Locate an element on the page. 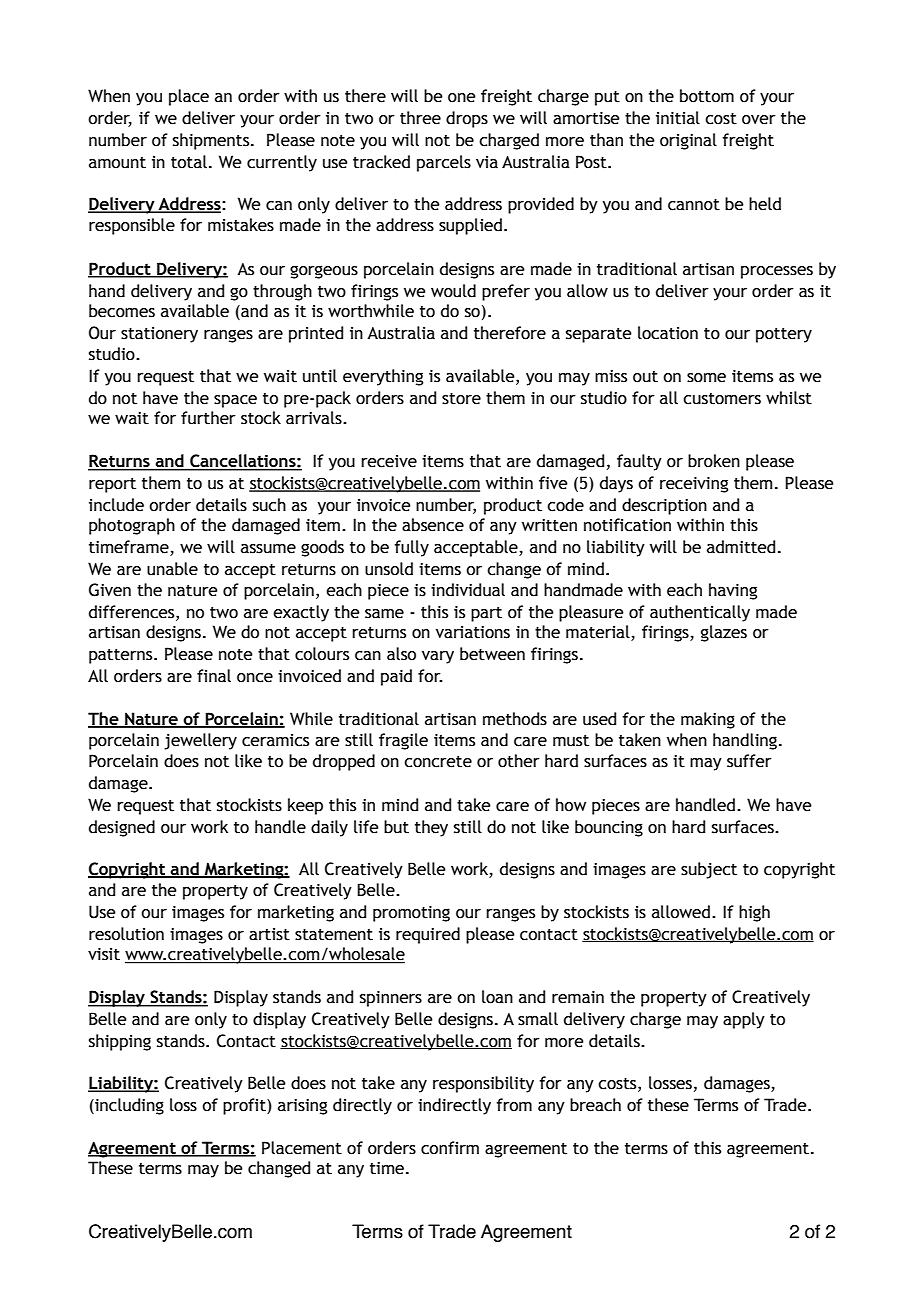 This image has width=924, height=1308. drops is located at coordinates (467, 119).
